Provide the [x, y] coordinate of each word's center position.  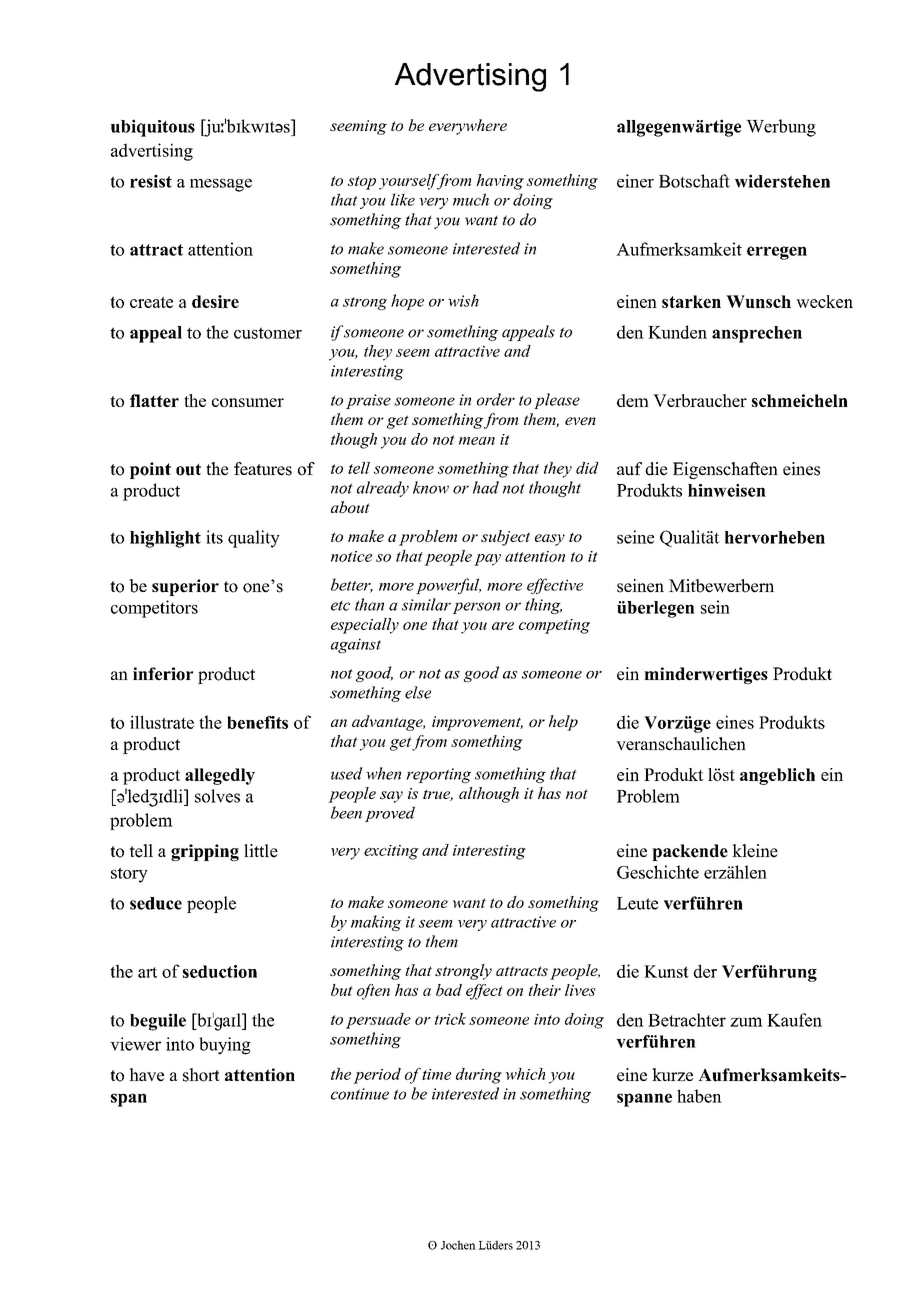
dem [633, 400]
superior [185, 587]
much [471, 199]
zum [746, 1022]
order [496, 399]
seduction [220, 971]
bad [449, 990]
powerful [448, 586]
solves [217, 796]
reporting [438, 775]
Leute [637, 903]
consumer [248, 402]
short [201, 1075]
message [221, 185]
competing [554, 626]
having [500, 182]
